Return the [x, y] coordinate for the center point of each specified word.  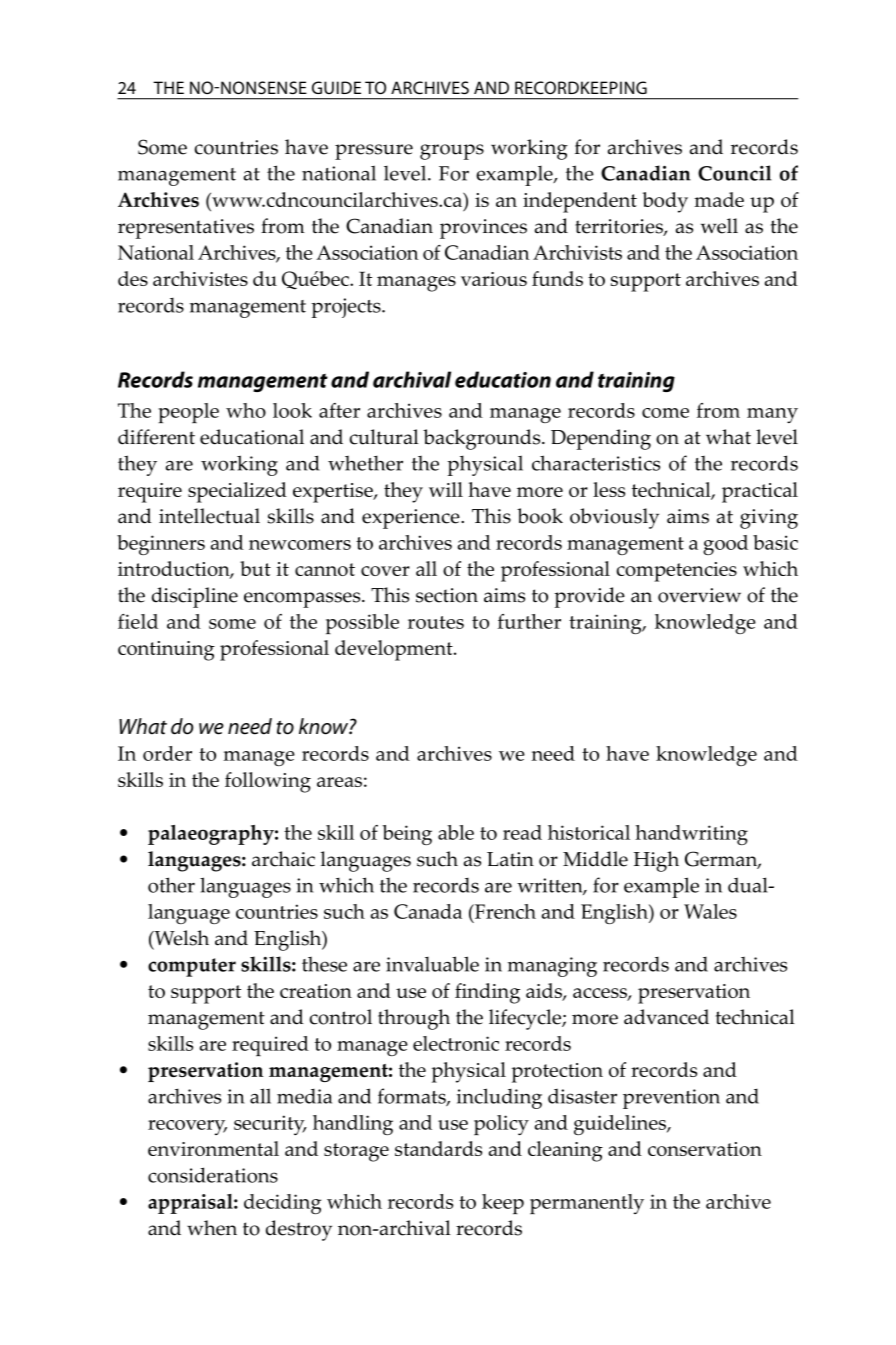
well [719, 226]
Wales [710, 911]
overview [699, 595]
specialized [237, 492]
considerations [213, 1175]
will [446, 489]
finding [487, 993]
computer [192, 967]
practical [760, 492]
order [167, 753]
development [395, 650]
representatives [186, 229]
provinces [483, 229]
